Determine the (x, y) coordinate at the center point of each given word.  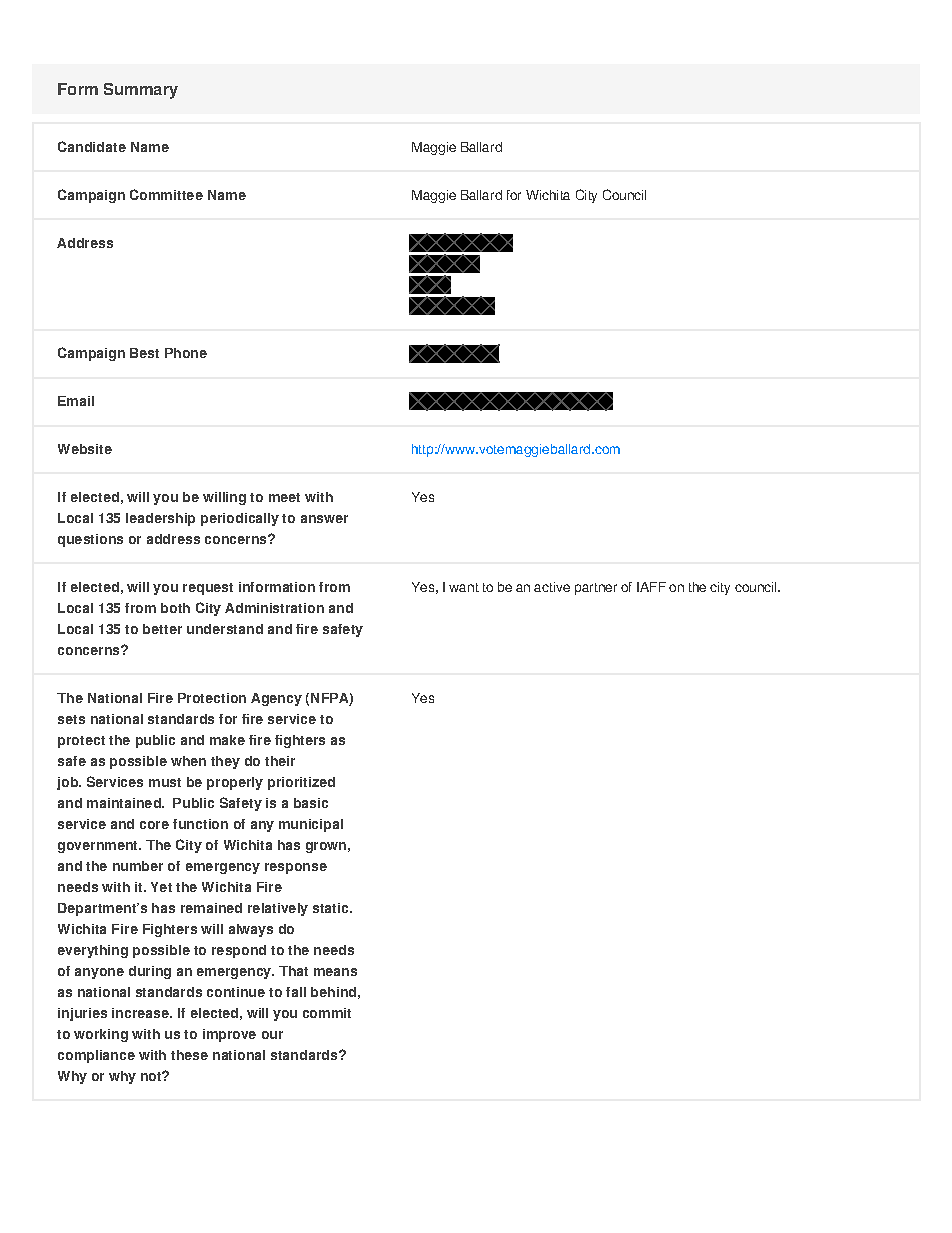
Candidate (92, 146)
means (335, 972)
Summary (141, 91)
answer (324, 519)
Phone (186, 353)
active (552, 587)
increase (141, 1013)
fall (296, 992)
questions (90, 540)
